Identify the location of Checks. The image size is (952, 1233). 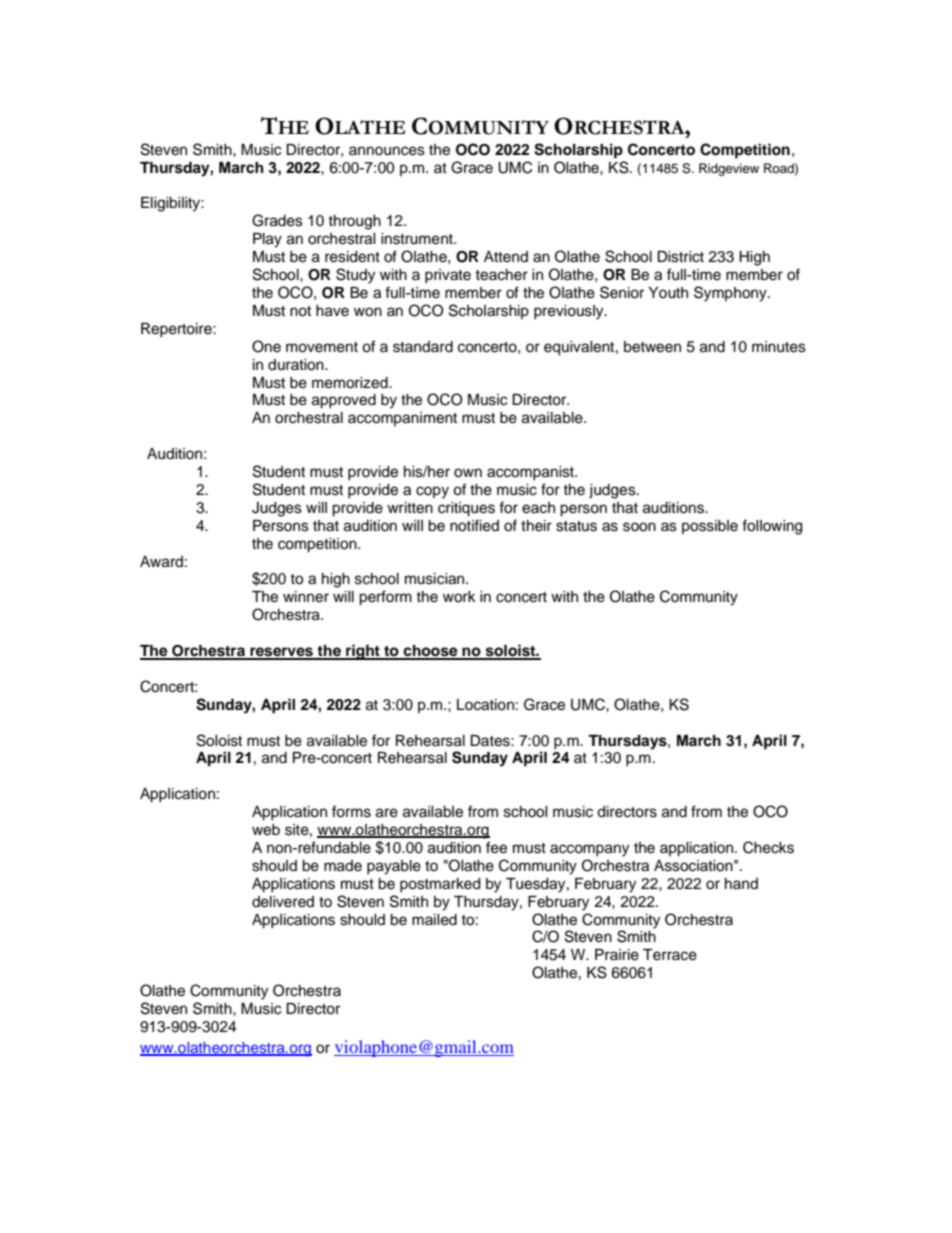
(768, 847).
